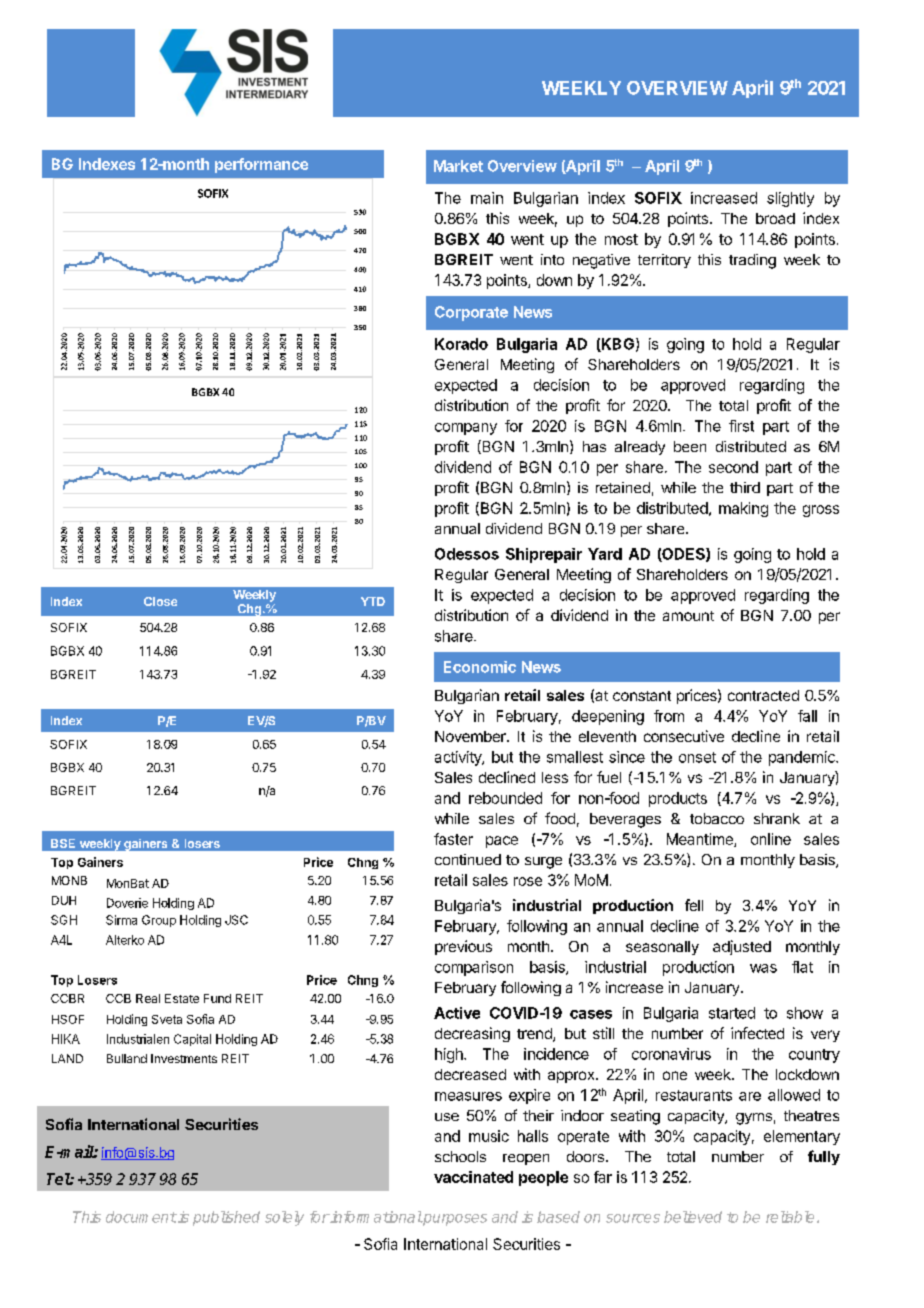  Describe the element at coordinates (487, 198) in the screenshot. I see `main` at that location.
